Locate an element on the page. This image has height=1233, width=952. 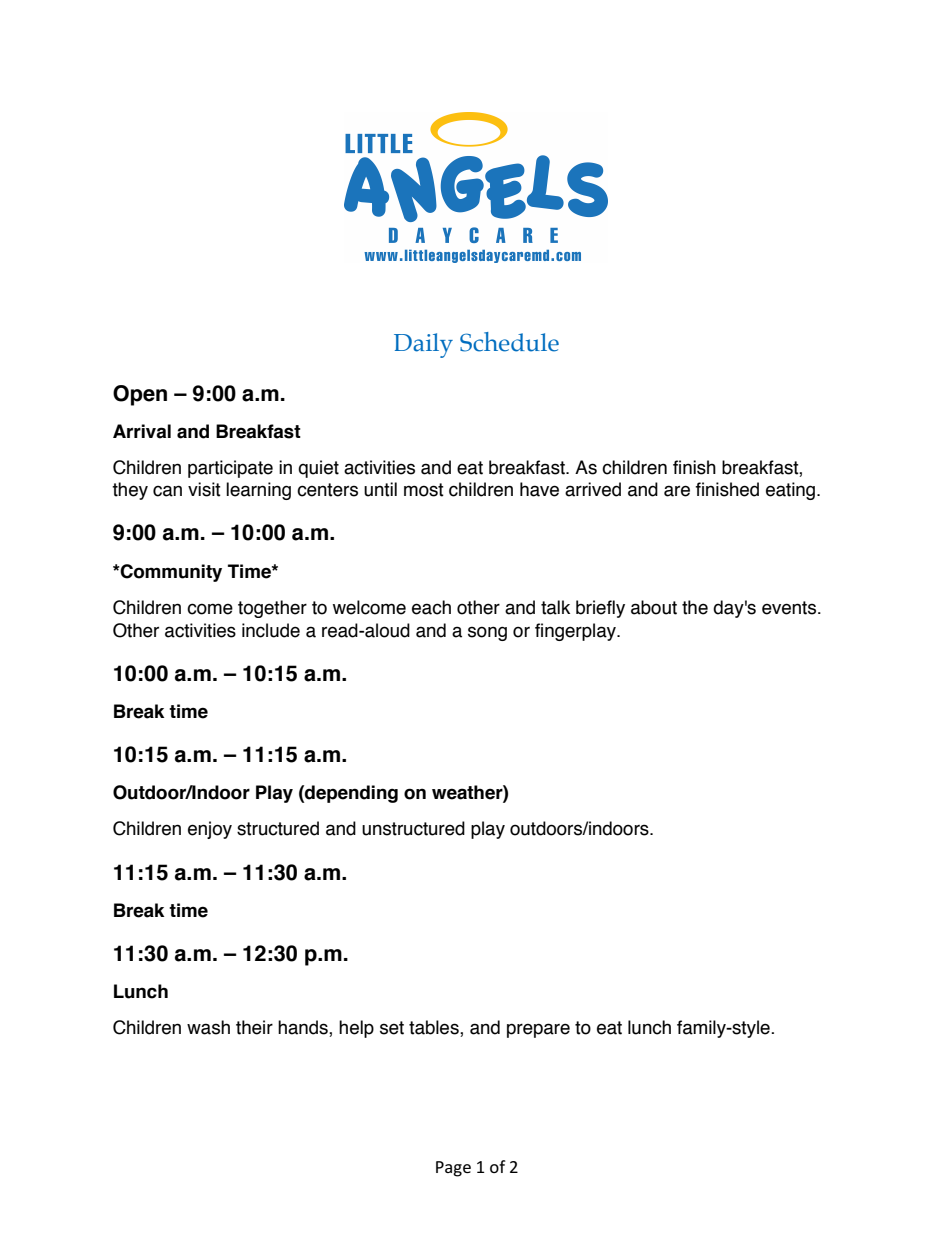
about is located at coordinates (654, 607).
